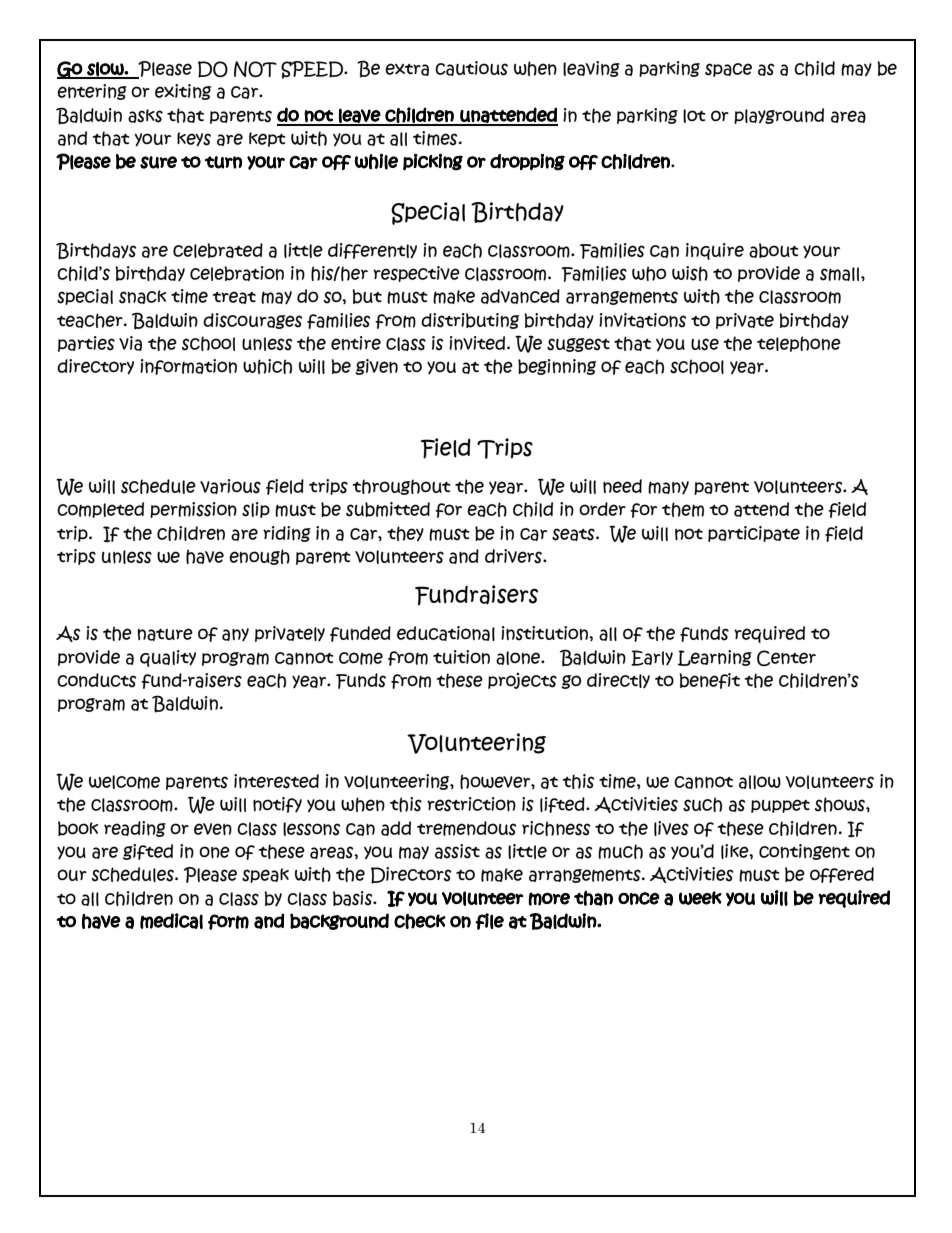  I want to click on educational, so click(446, 633).
